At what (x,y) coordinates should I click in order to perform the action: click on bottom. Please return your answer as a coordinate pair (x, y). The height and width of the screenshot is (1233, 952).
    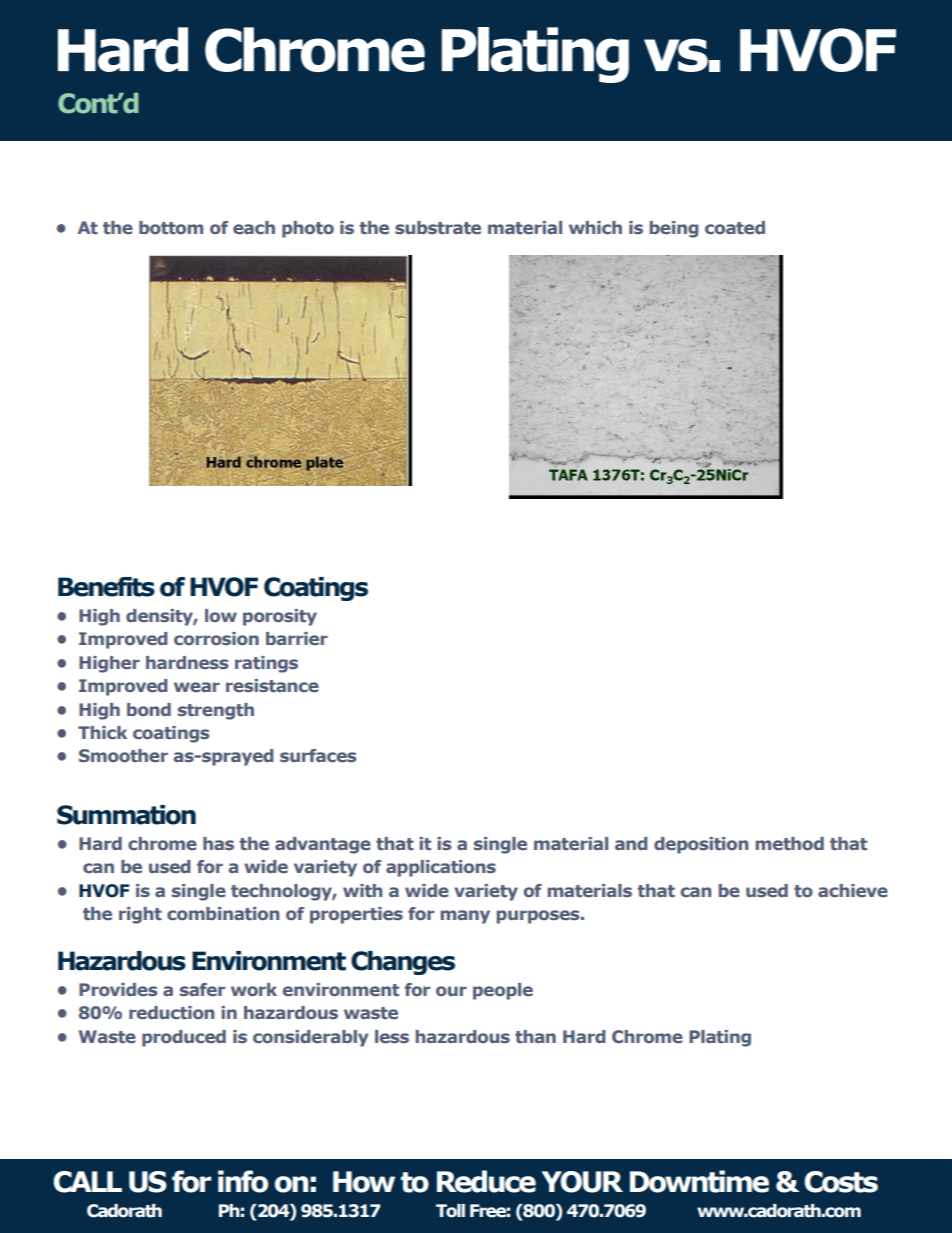
    Looking at the image, I should click on (171, 227).
